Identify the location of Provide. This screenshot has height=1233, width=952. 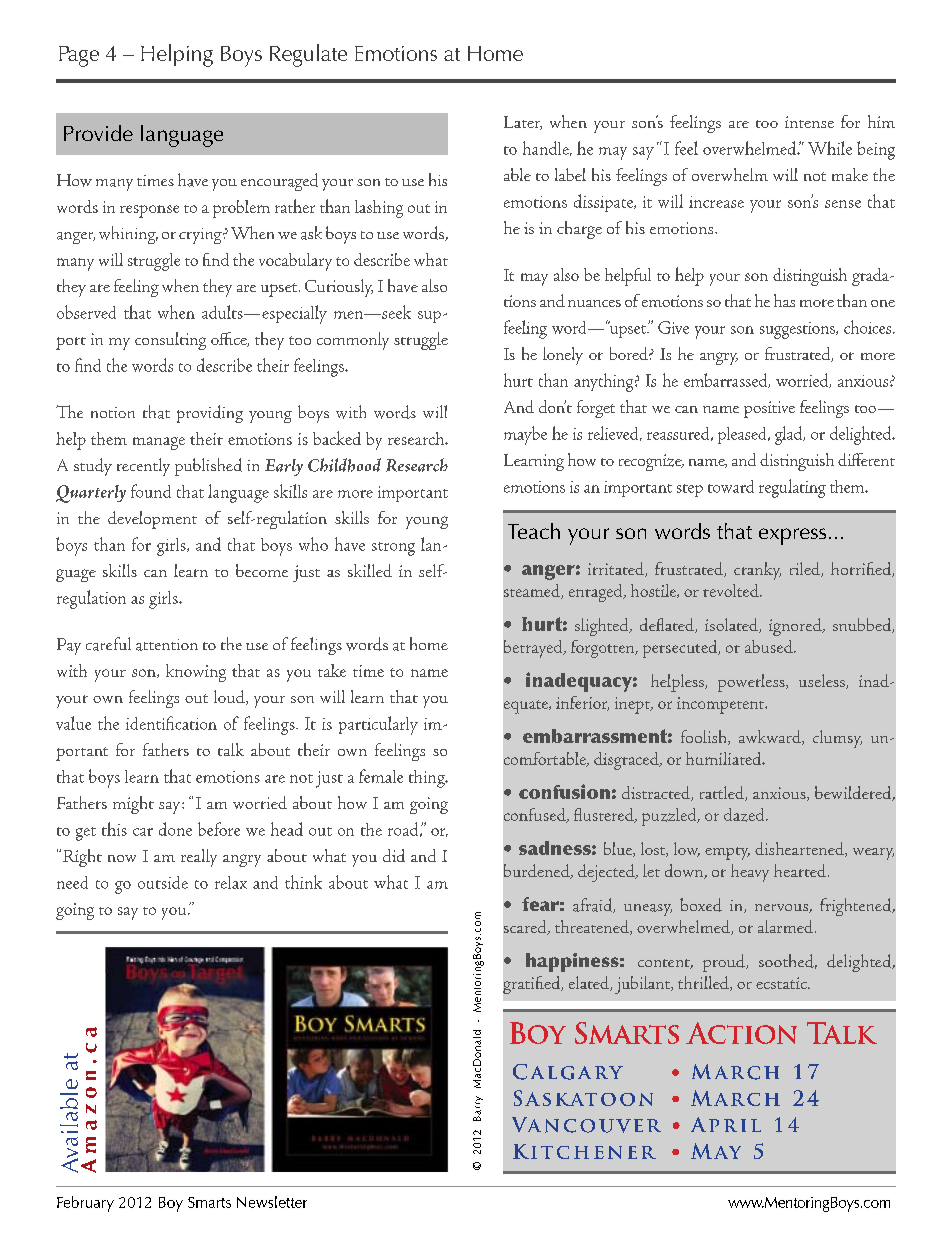
(98, 133).
